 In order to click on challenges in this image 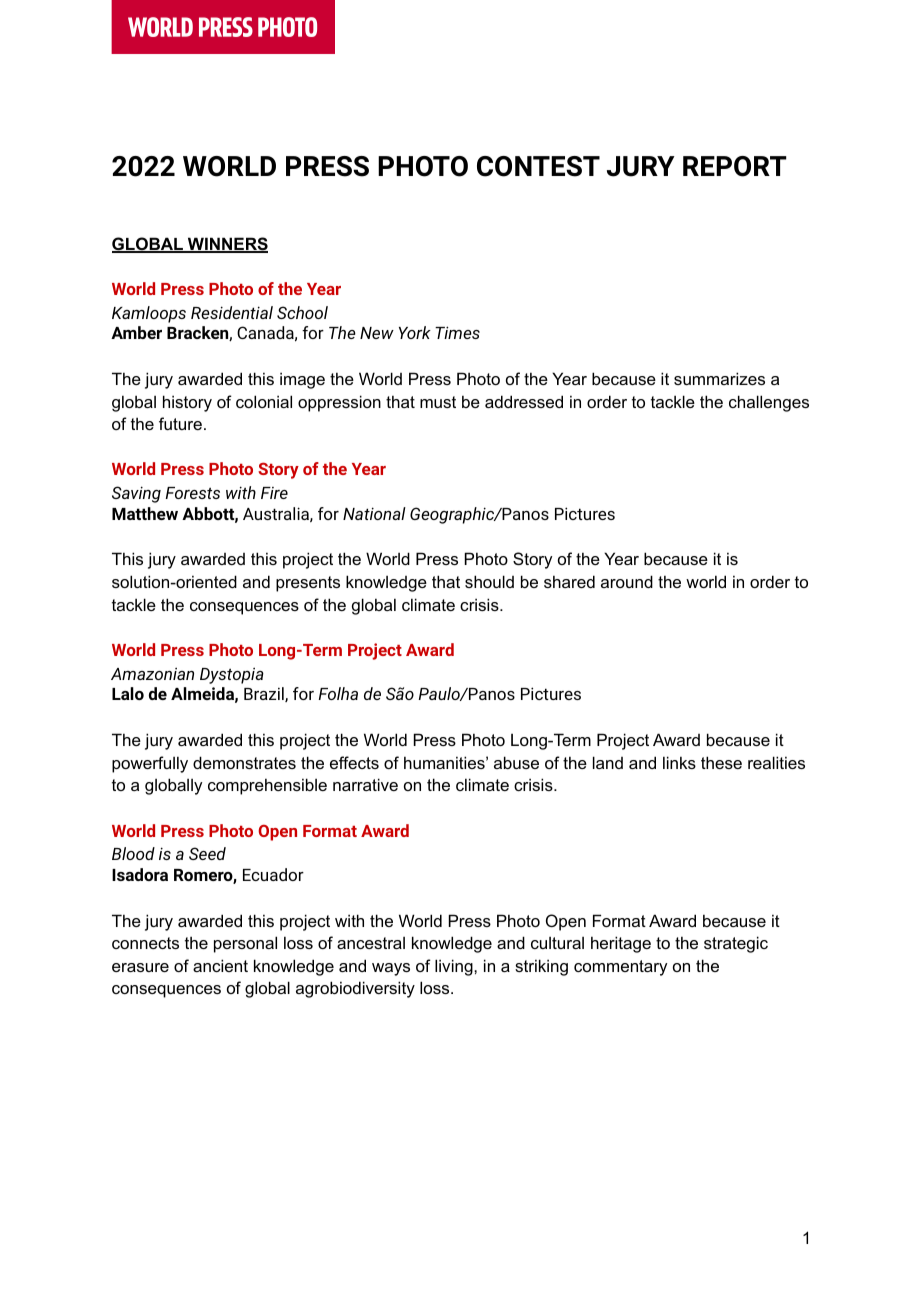, I will do `click(769, 403)`.
